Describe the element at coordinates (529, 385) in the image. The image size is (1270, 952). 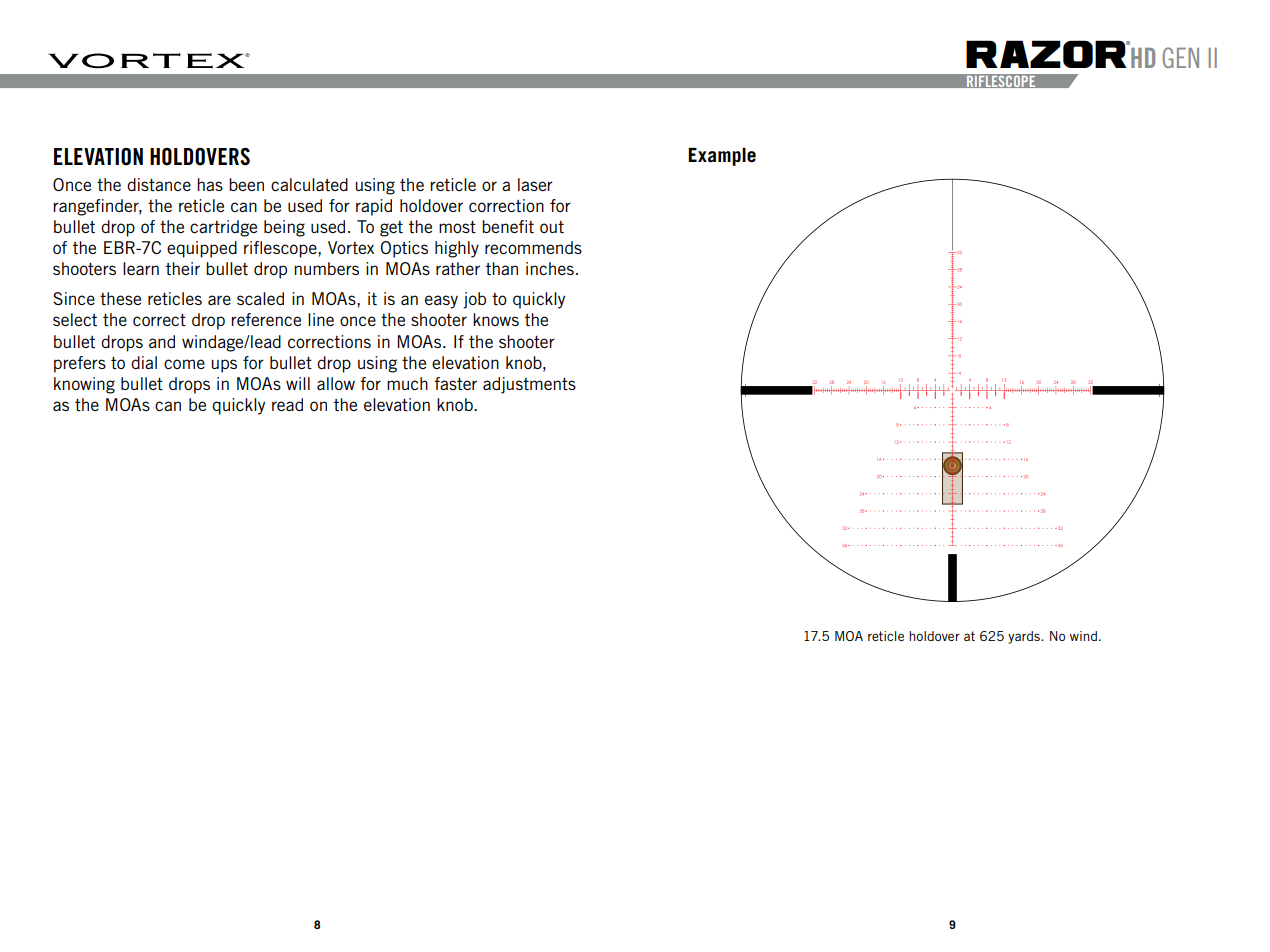
I see `adjustments` at that location.
